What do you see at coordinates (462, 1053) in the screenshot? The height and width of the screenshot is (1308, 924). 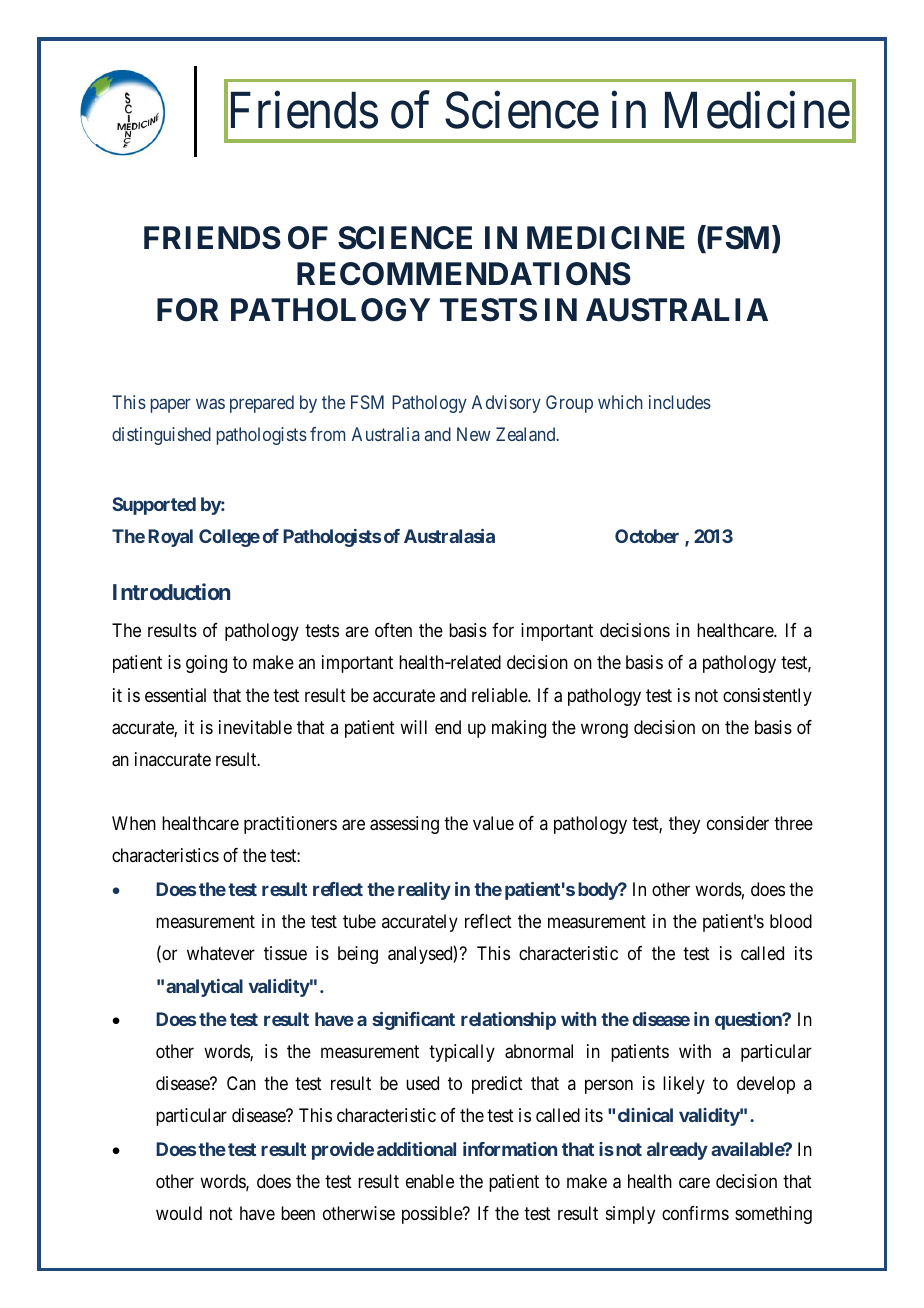 I see `typically` at bounding box center [462, 1053].
